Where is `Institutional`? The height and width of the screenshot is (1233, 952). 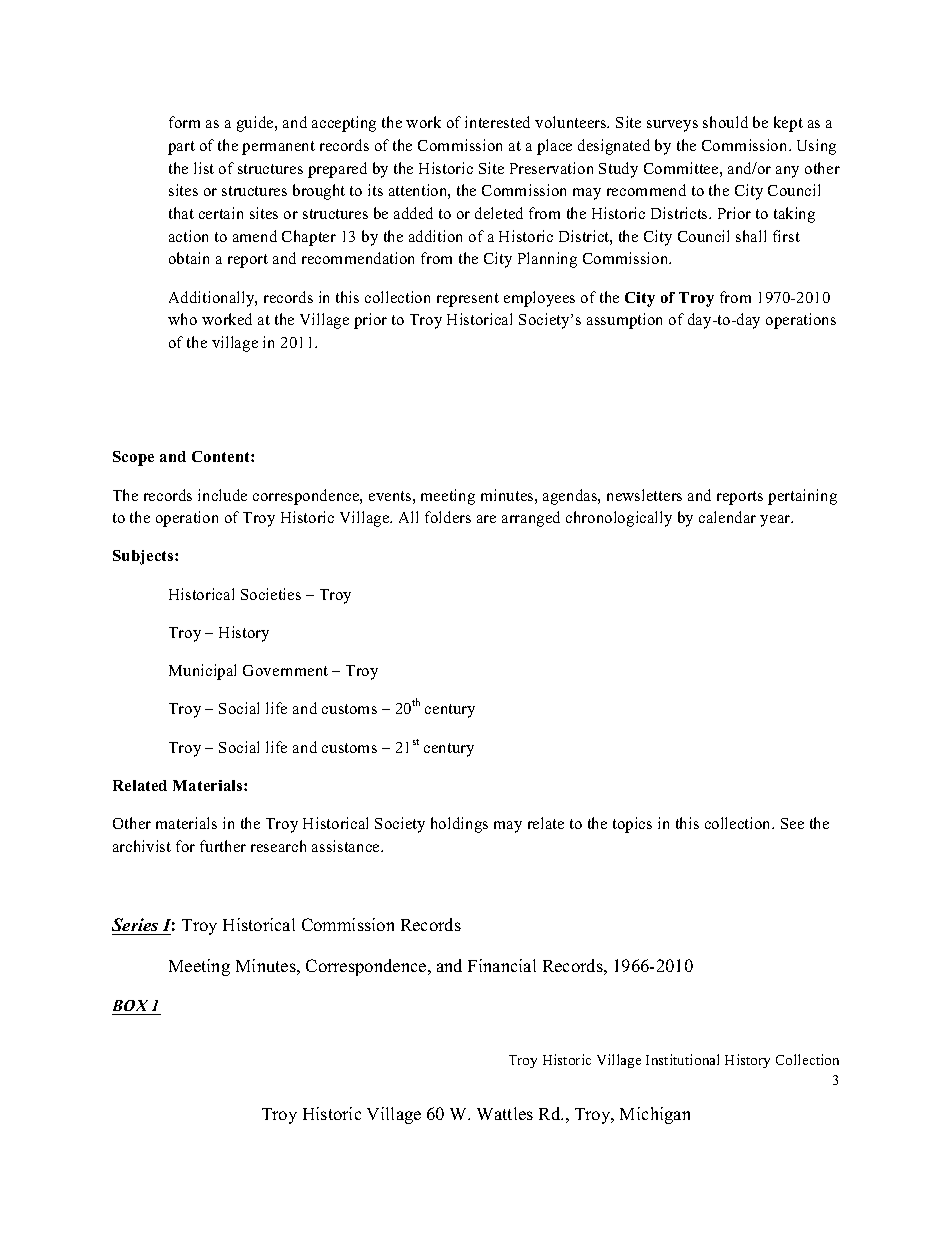
Institutional is located at coordinates (682, 1059).
